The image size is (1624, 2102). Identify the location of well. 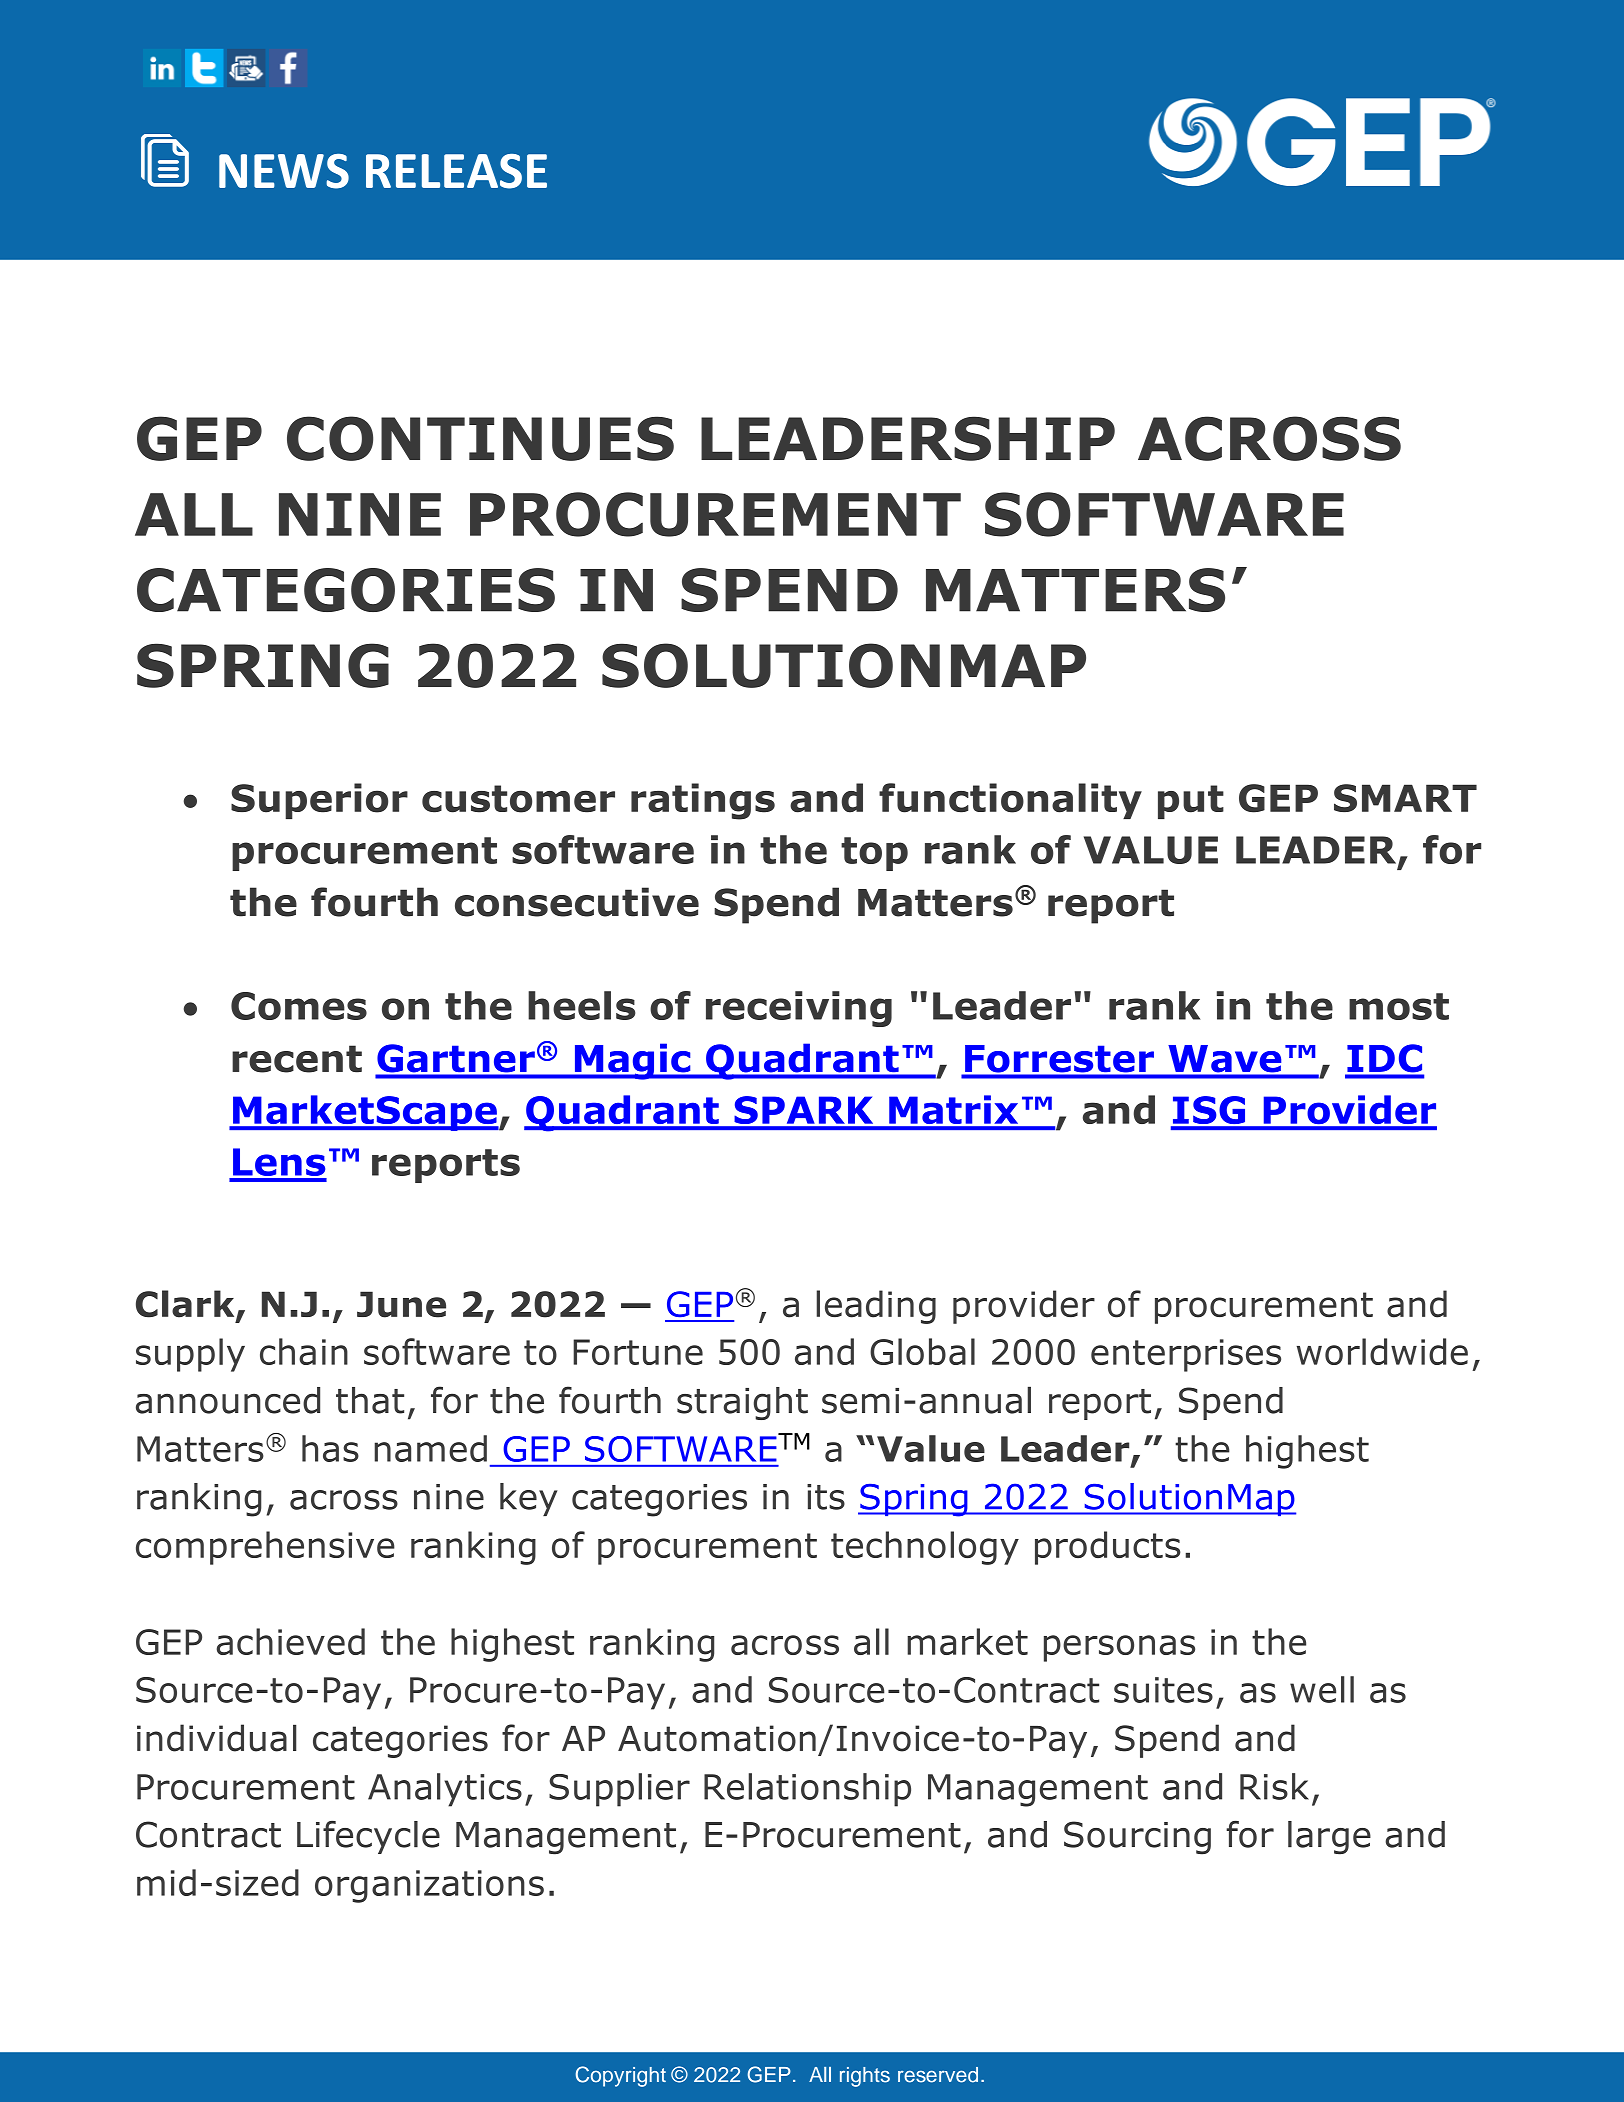
(1322, 1689).
